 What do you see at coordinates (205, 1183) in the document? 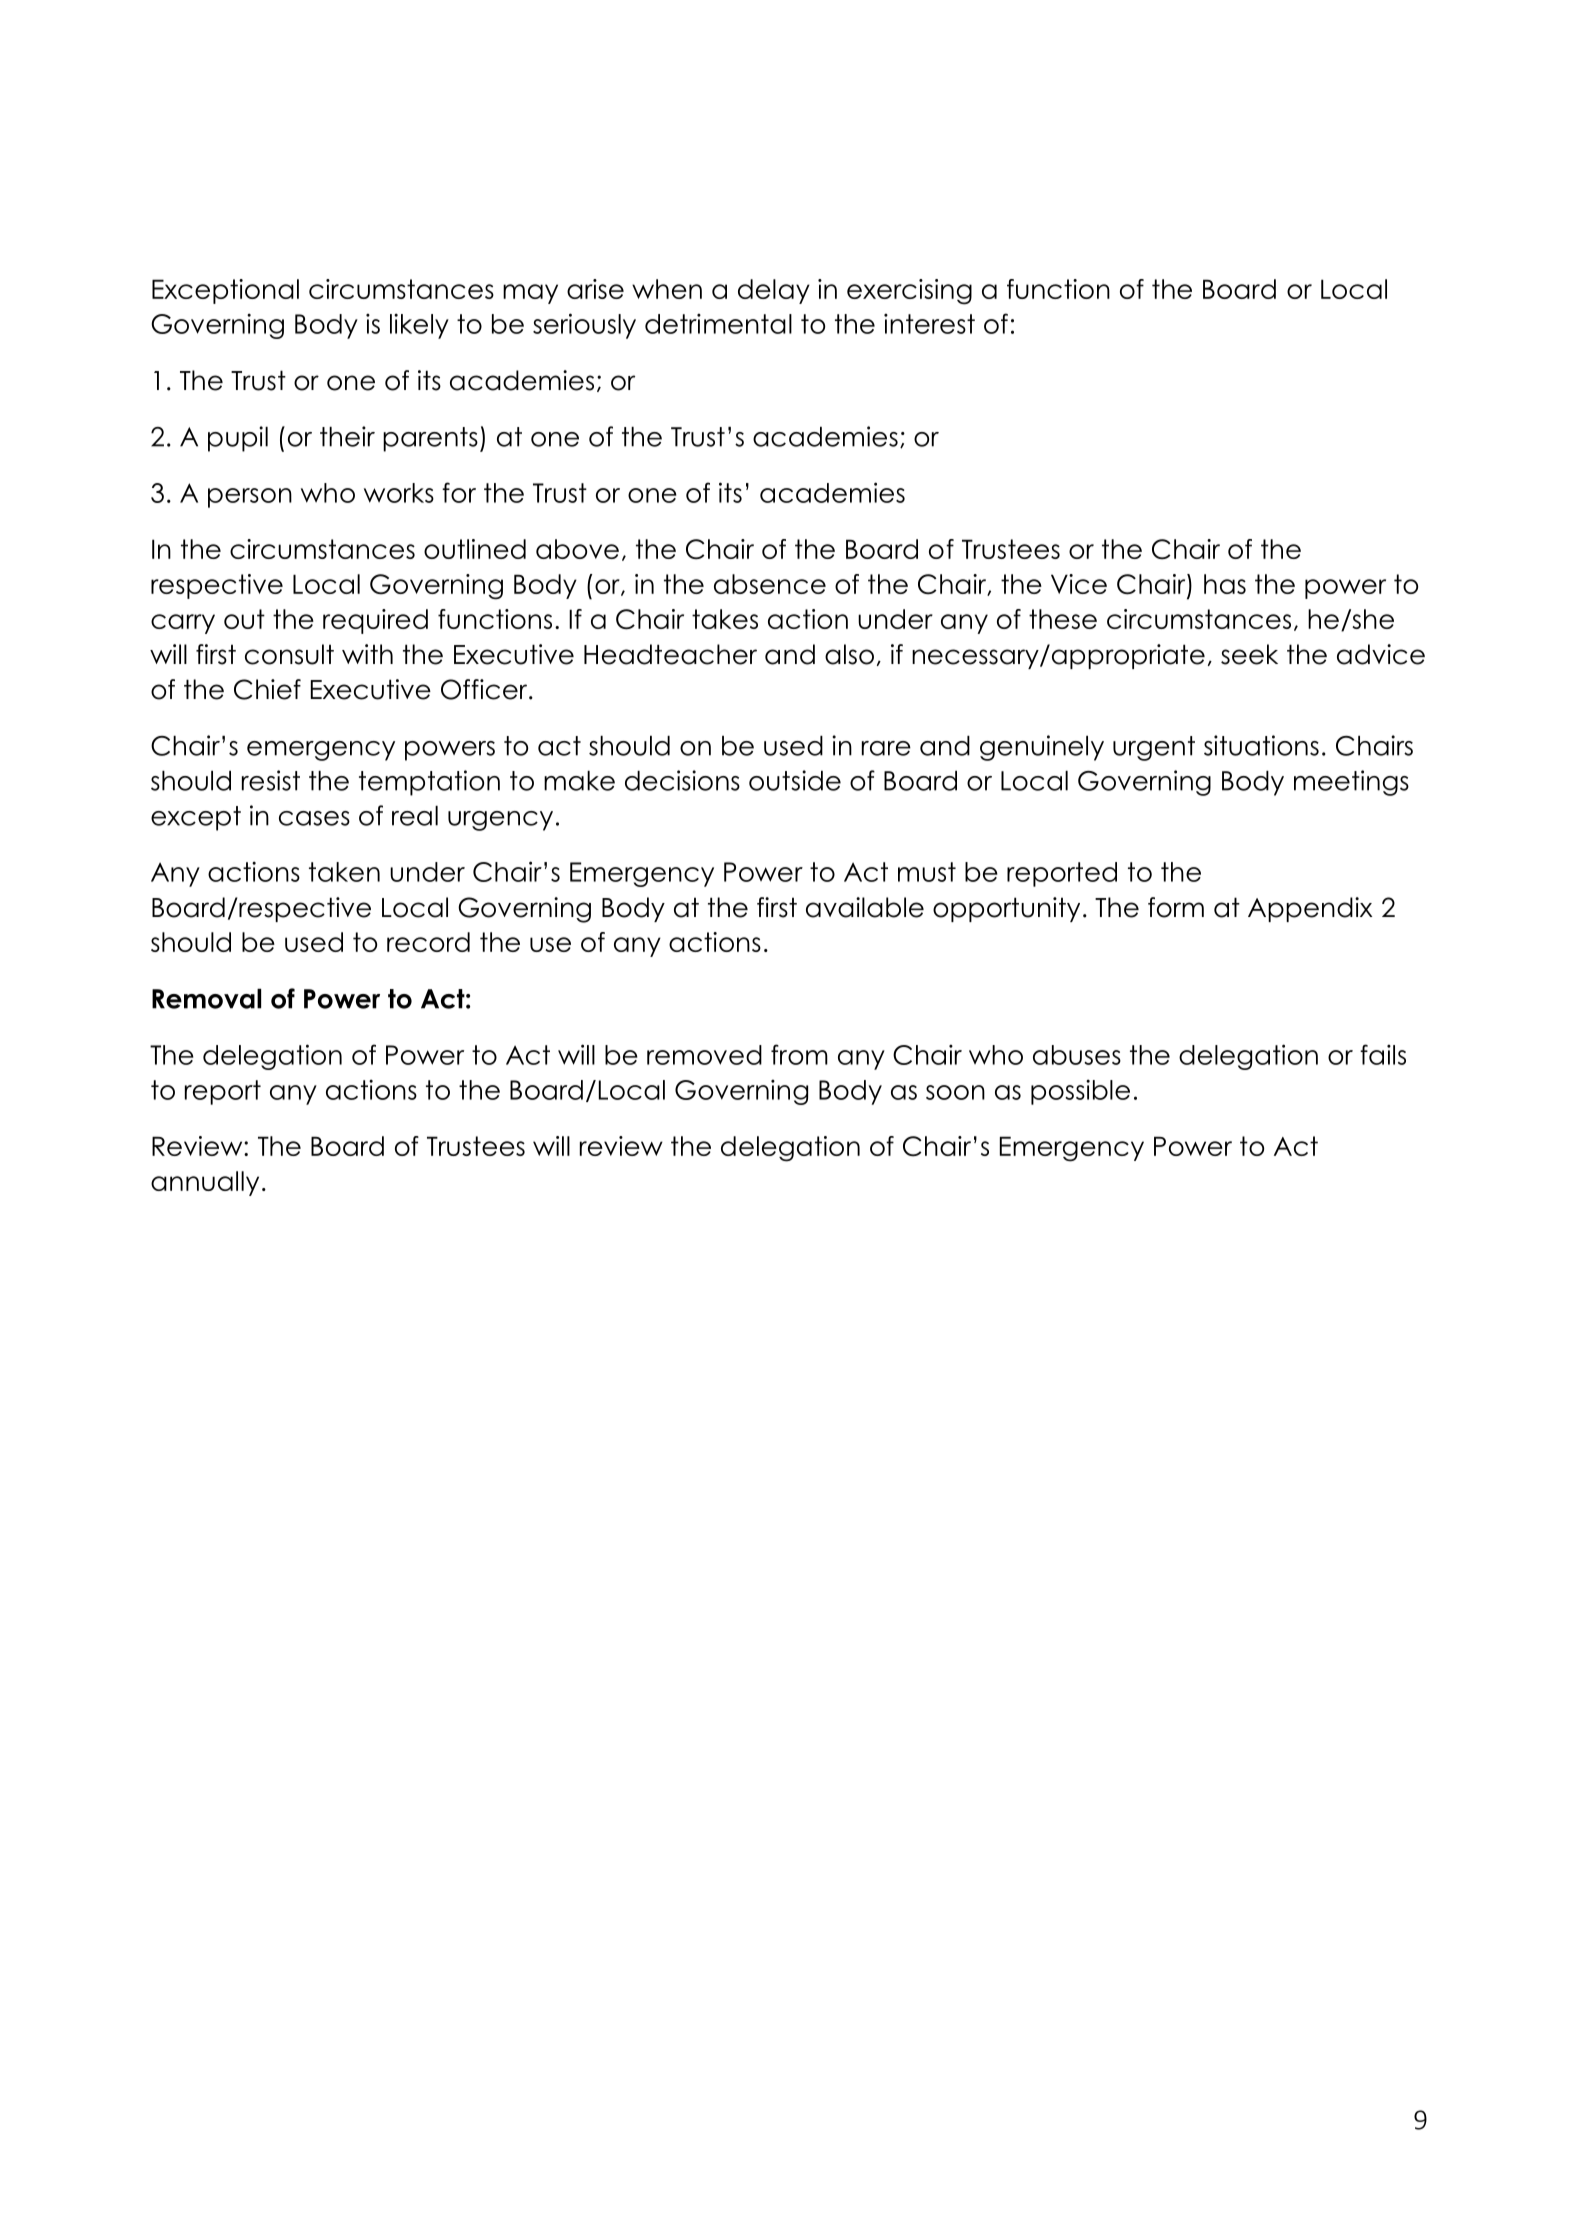
I see `annually` at bounding box center [205, 1183].
